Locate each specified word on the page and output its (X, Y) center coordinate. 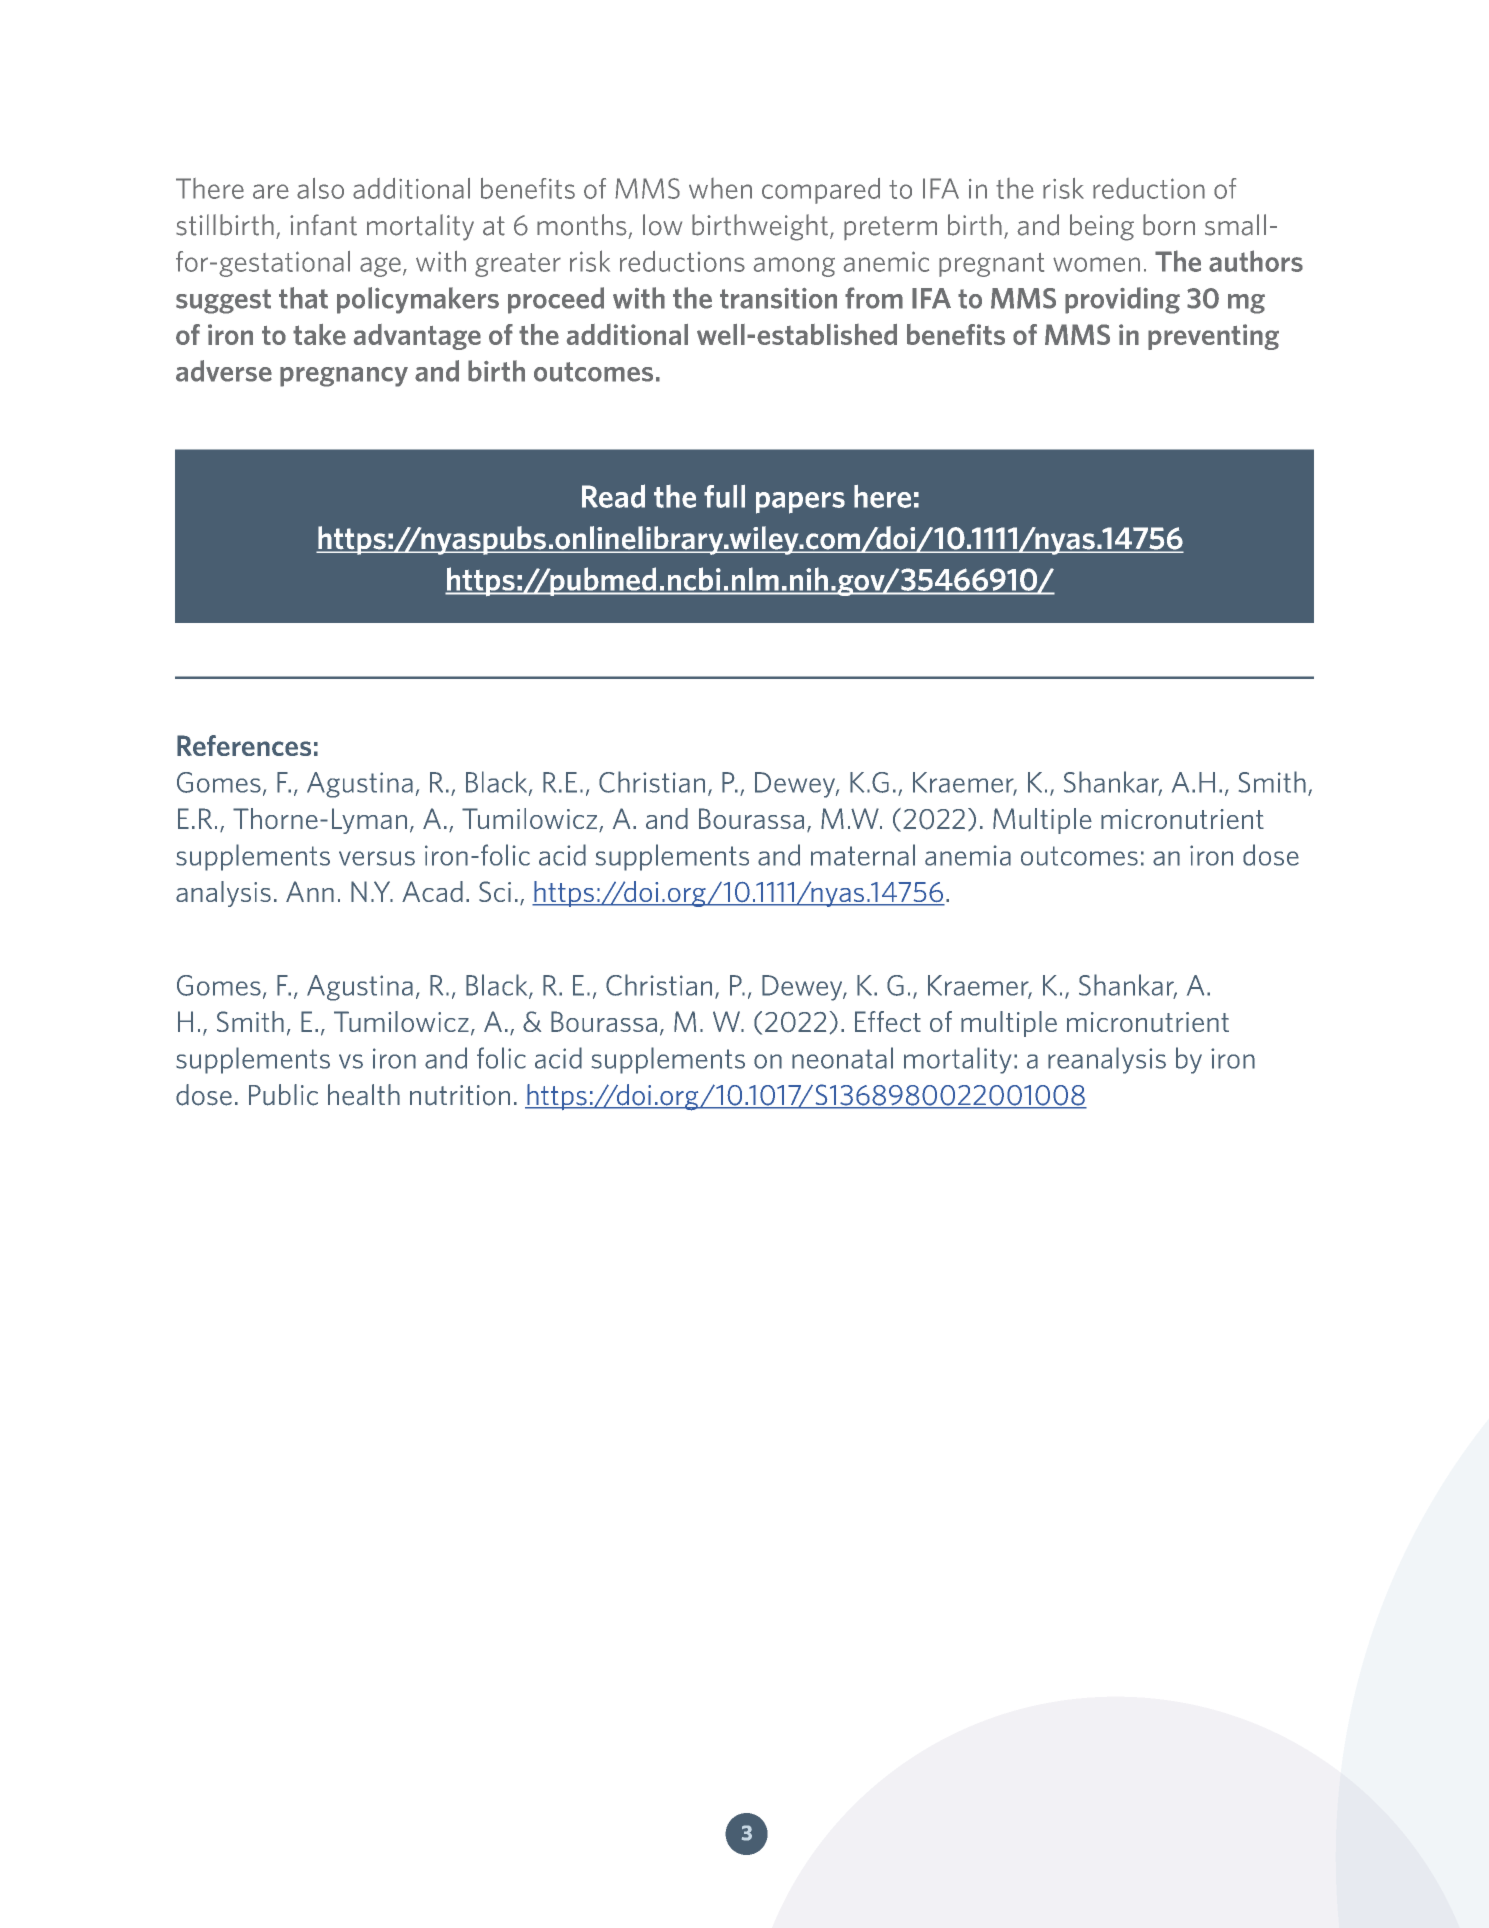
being (1102, 227)
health (364, 1095)
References (244, 745)
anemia (968, 855)
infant (323, 225)
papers (800, 503)
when (720, 188)
